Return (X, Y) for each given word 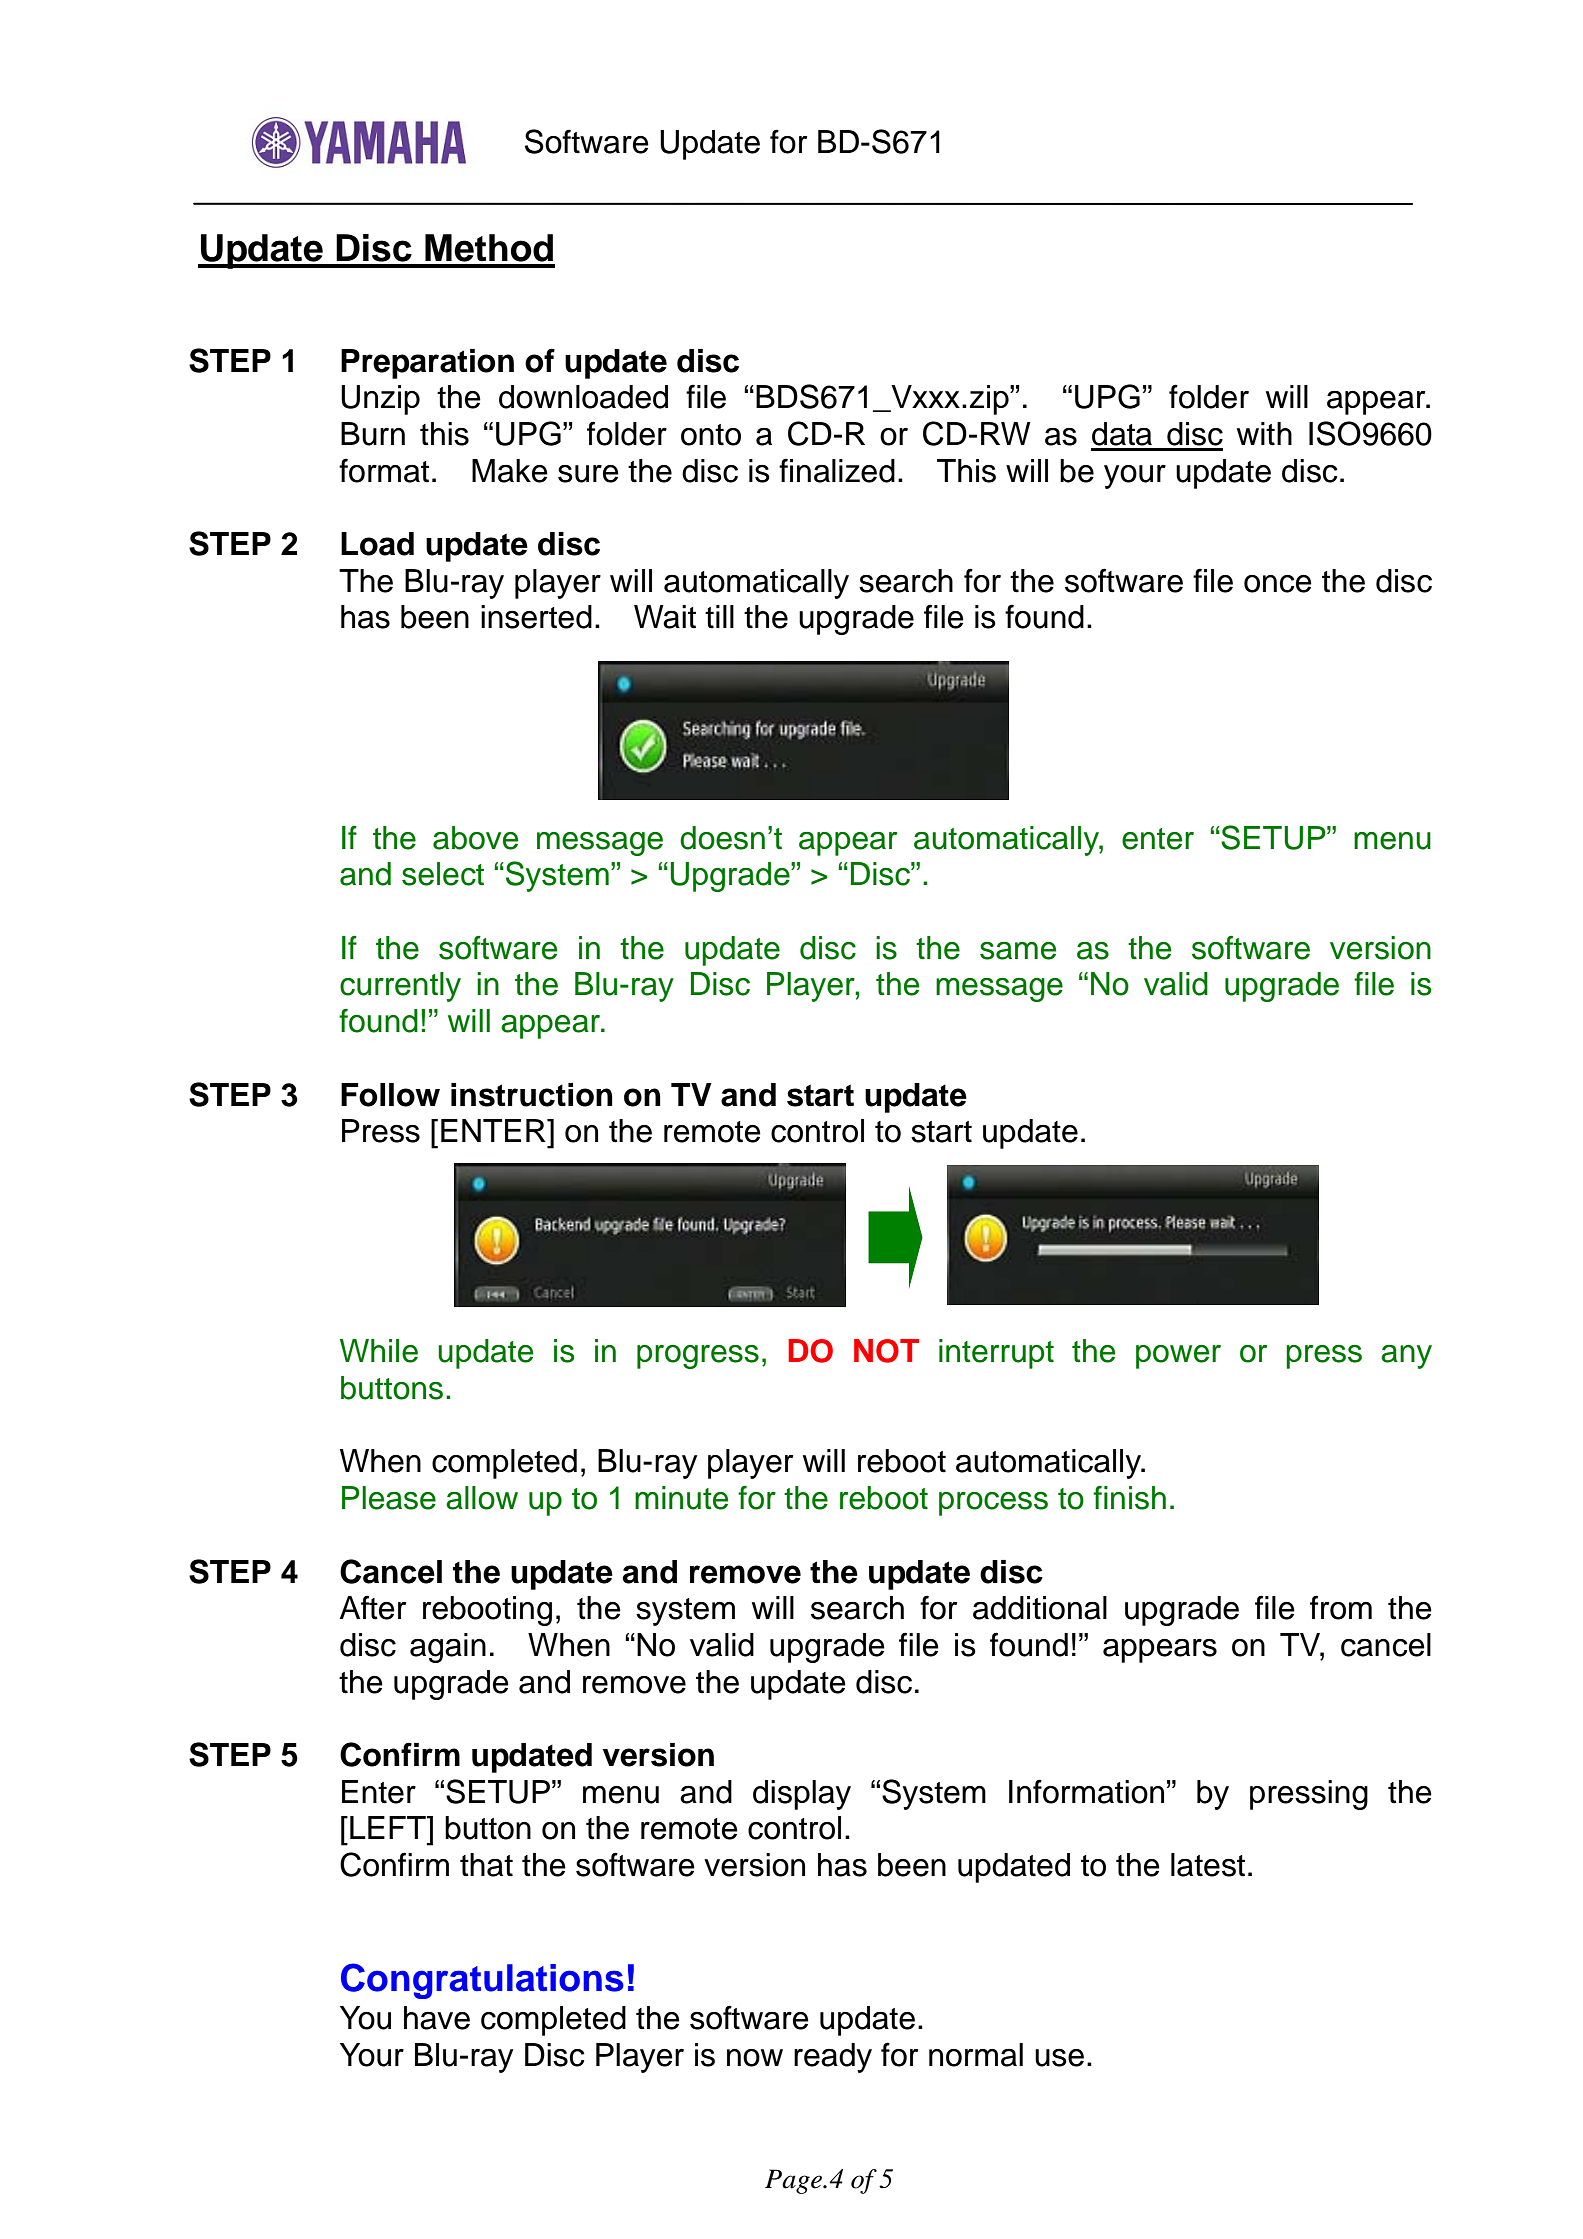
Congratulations (482, 1981)
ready (833, 2058)
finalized (837, 470)
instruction (532, 1095)
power (1178, 1357)
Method (489, 248)
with (1264, 434)
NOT (886, 1351)
